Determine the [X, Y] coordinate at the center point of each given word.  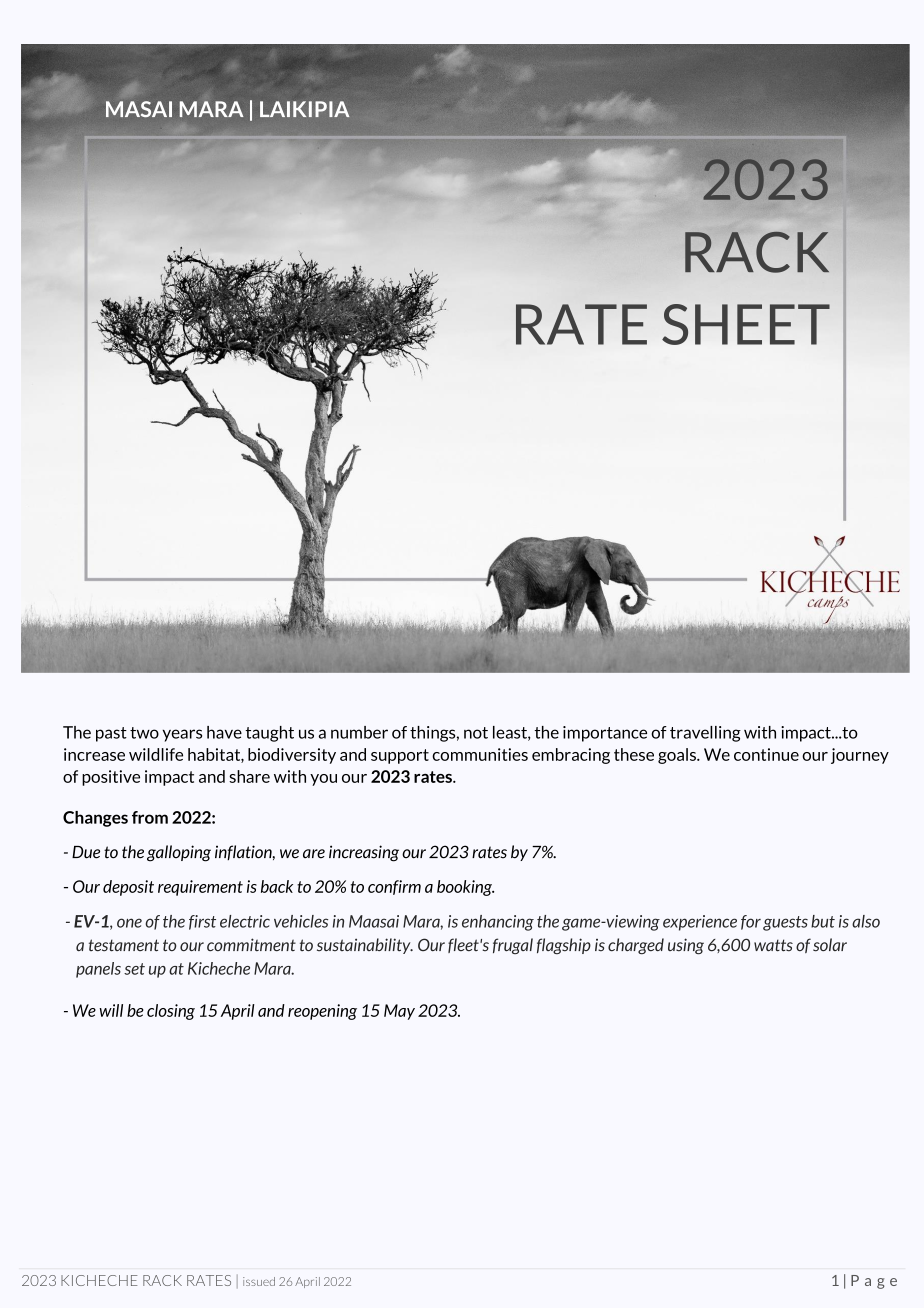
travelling [705, 734]
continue [766, 754]
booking [465, 888]
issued [259, 1281]
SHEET [746, 324]
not [476, 733]
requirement [200, 888]
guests [785, 923]
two [144, 733]
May [399, 1012]
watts [773, 945]
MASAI [139, 109]
